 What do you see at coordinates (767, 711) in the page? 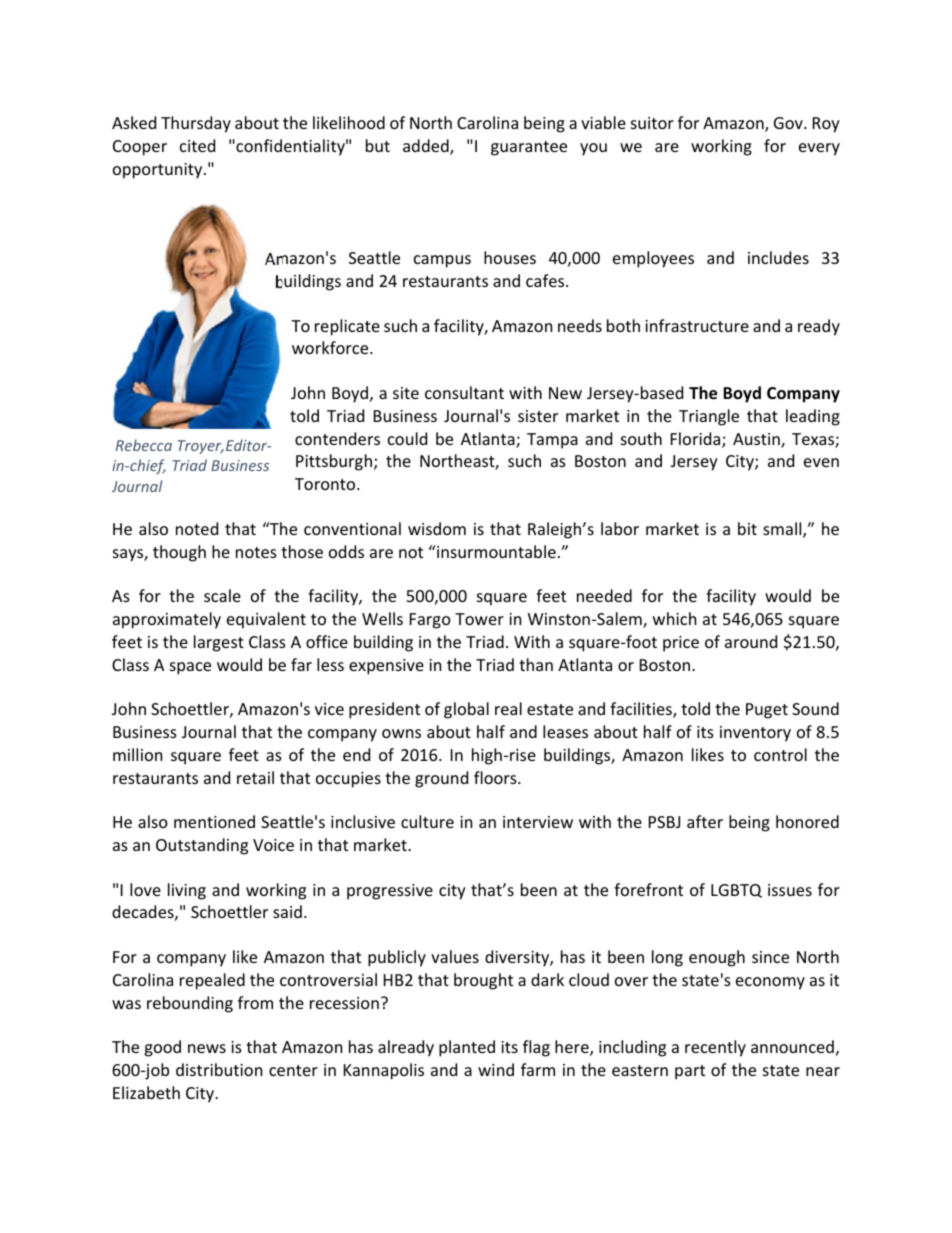
I see `Puget` at bounding box center [767, 711].
